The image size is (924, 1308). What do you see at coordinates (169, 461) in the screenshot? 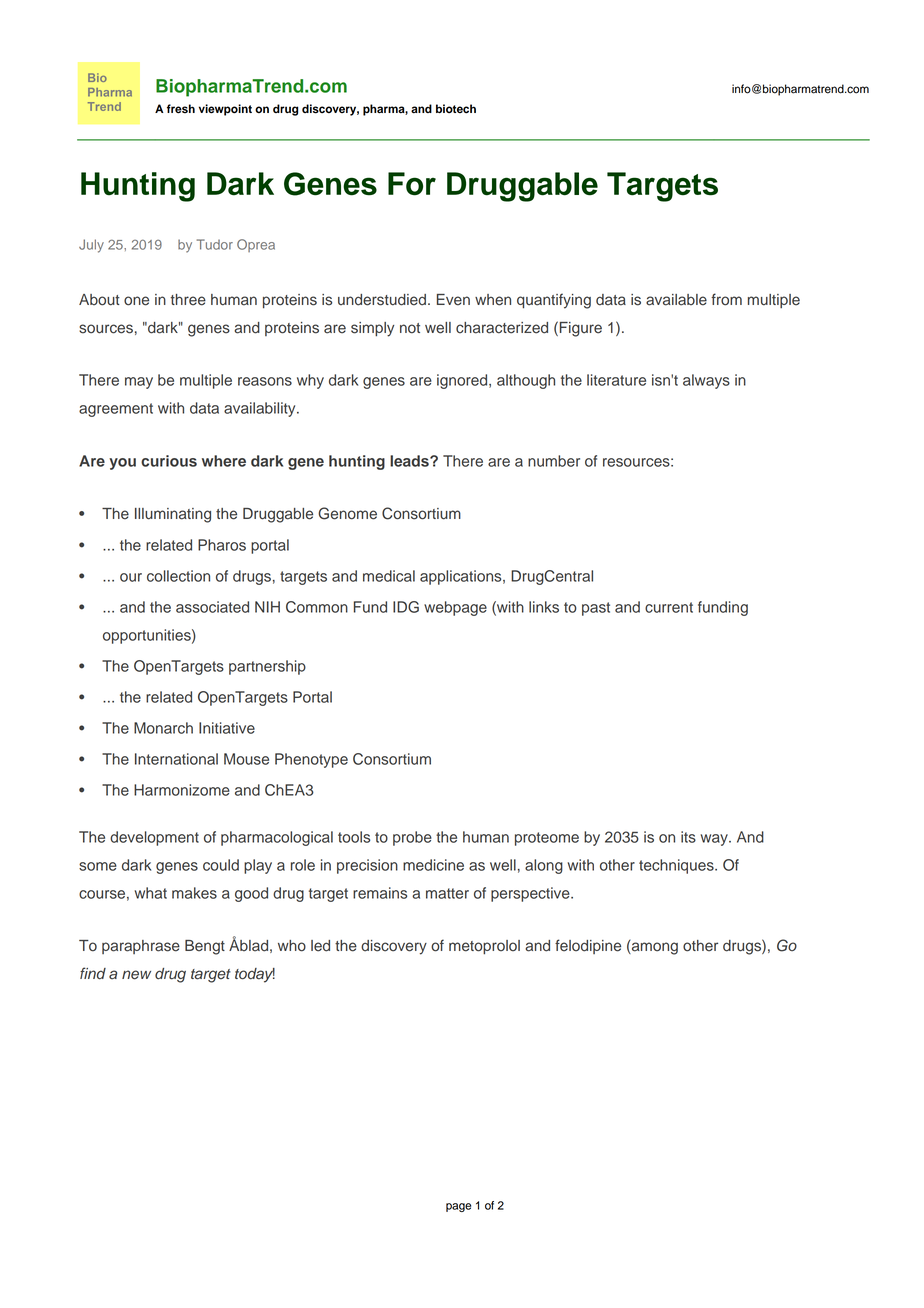
I see `curious` at bounding box center [169, 461].
